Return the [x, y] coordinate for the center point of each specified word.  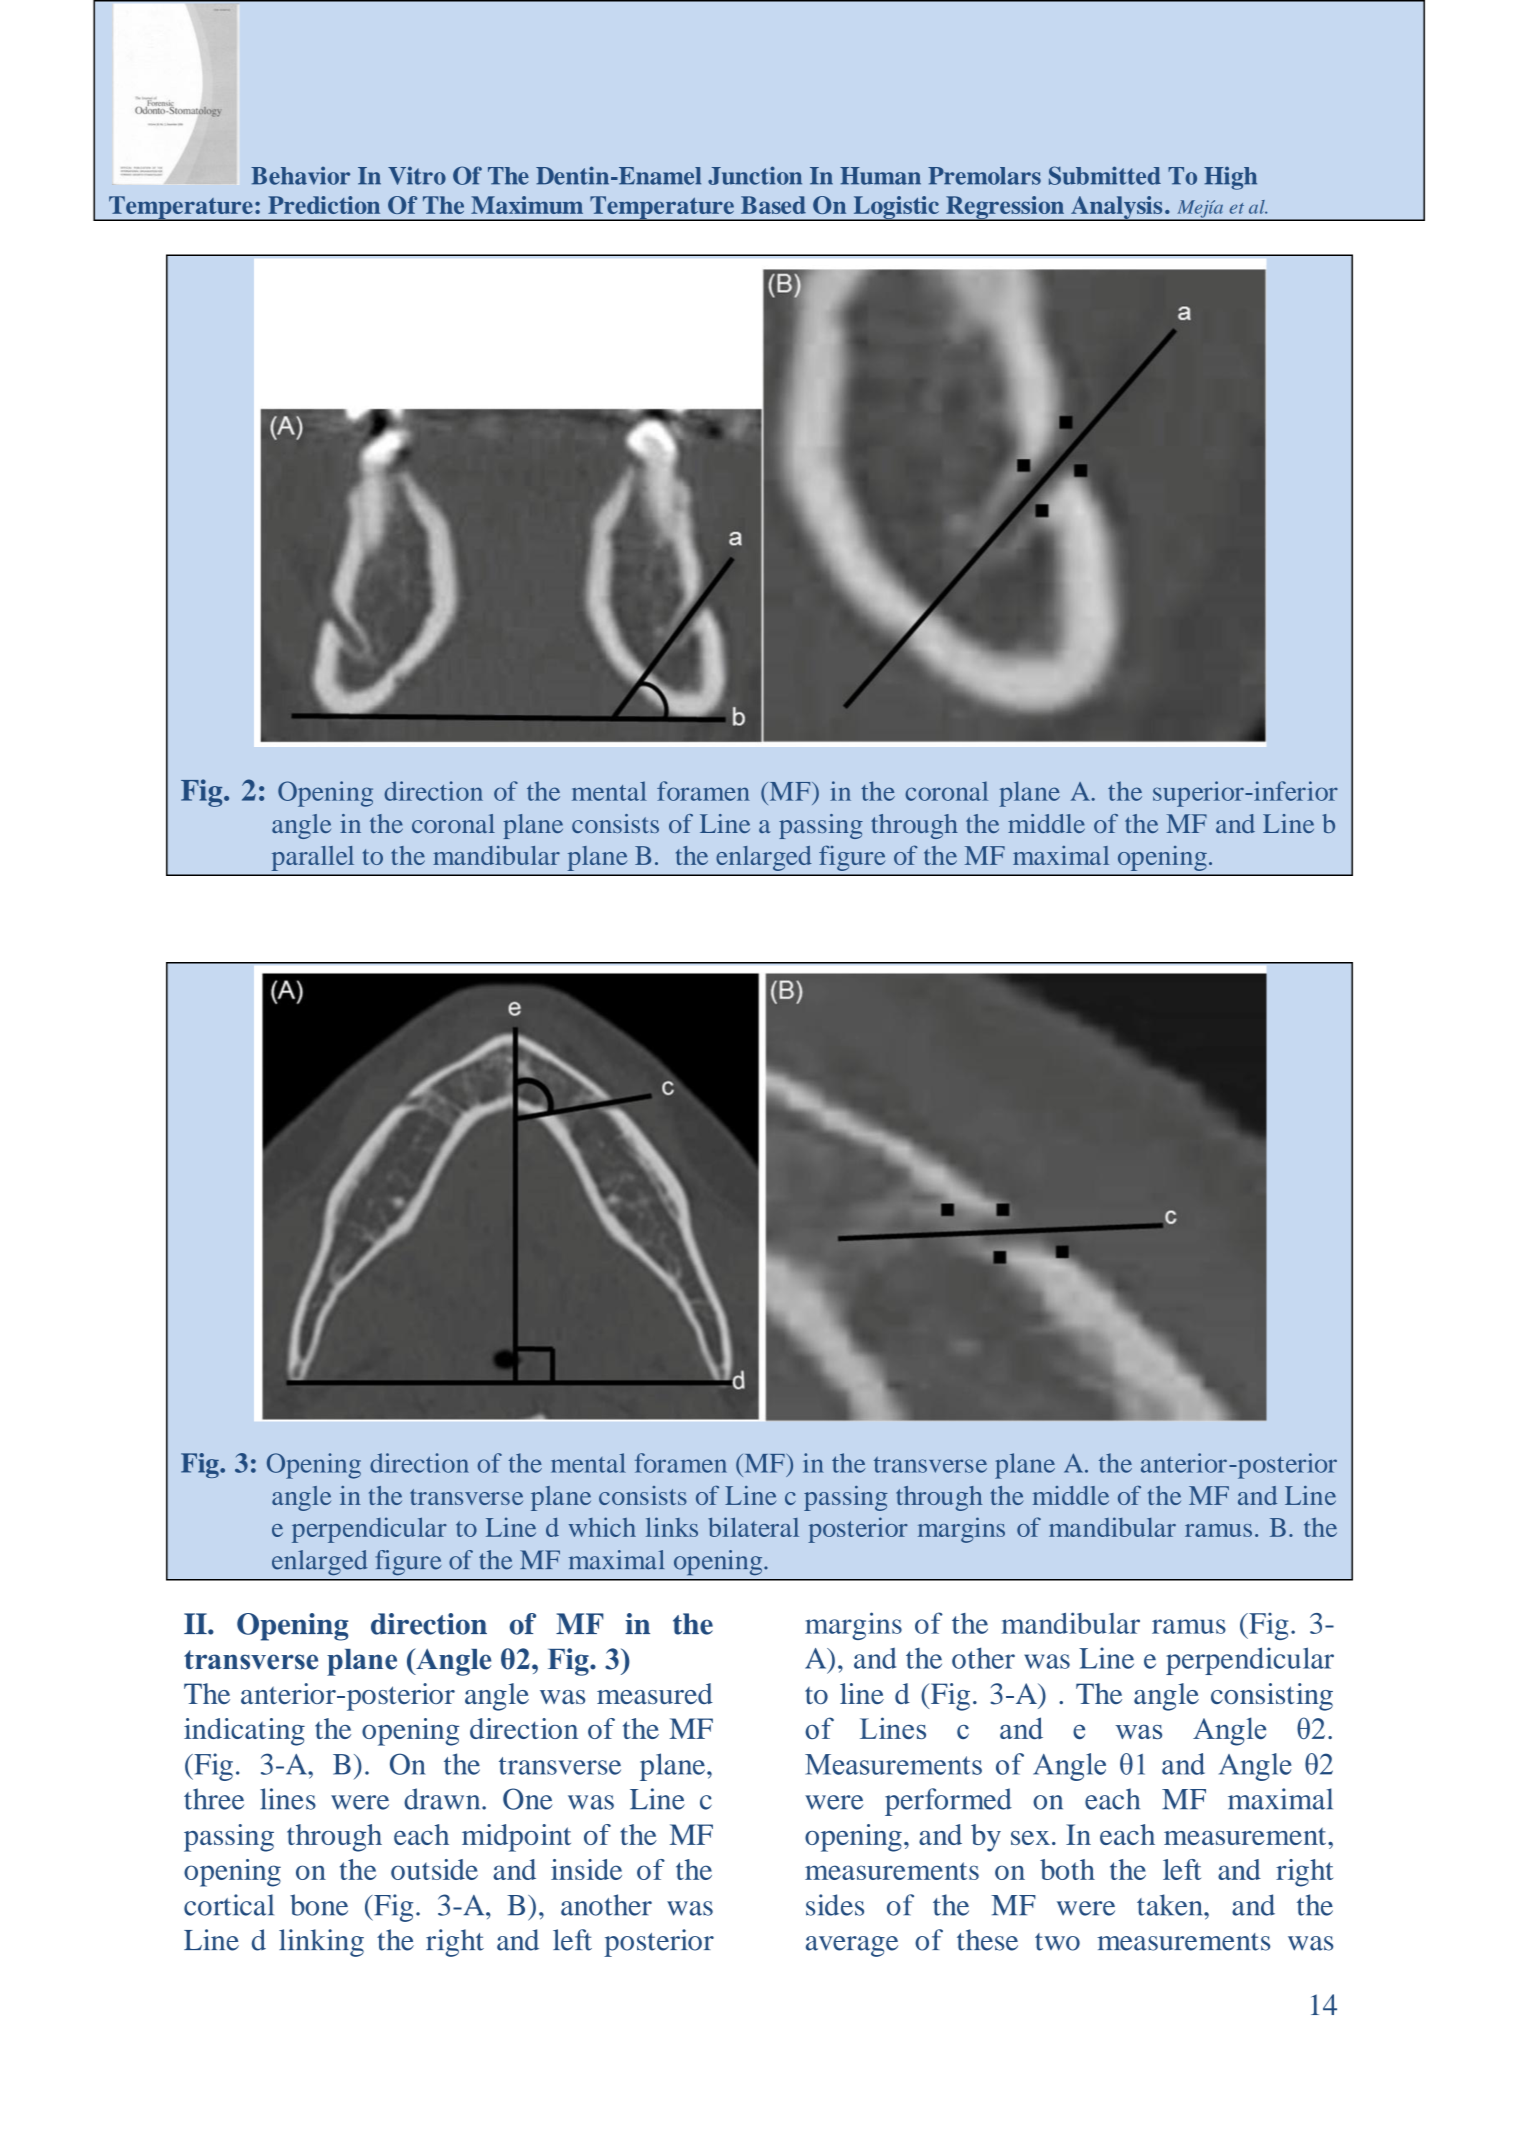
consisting [1272, 1697]
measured [655, 1693]
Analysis [1117, 208]
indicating [244, 1732]
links [672, 1527]
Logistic [896, 208]
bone [319, 1905]
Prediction [324, 205]
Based [773, 205]
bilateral [753, 1527]
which [602, 1527]
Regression [1005, 208]
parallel [313, 858]
